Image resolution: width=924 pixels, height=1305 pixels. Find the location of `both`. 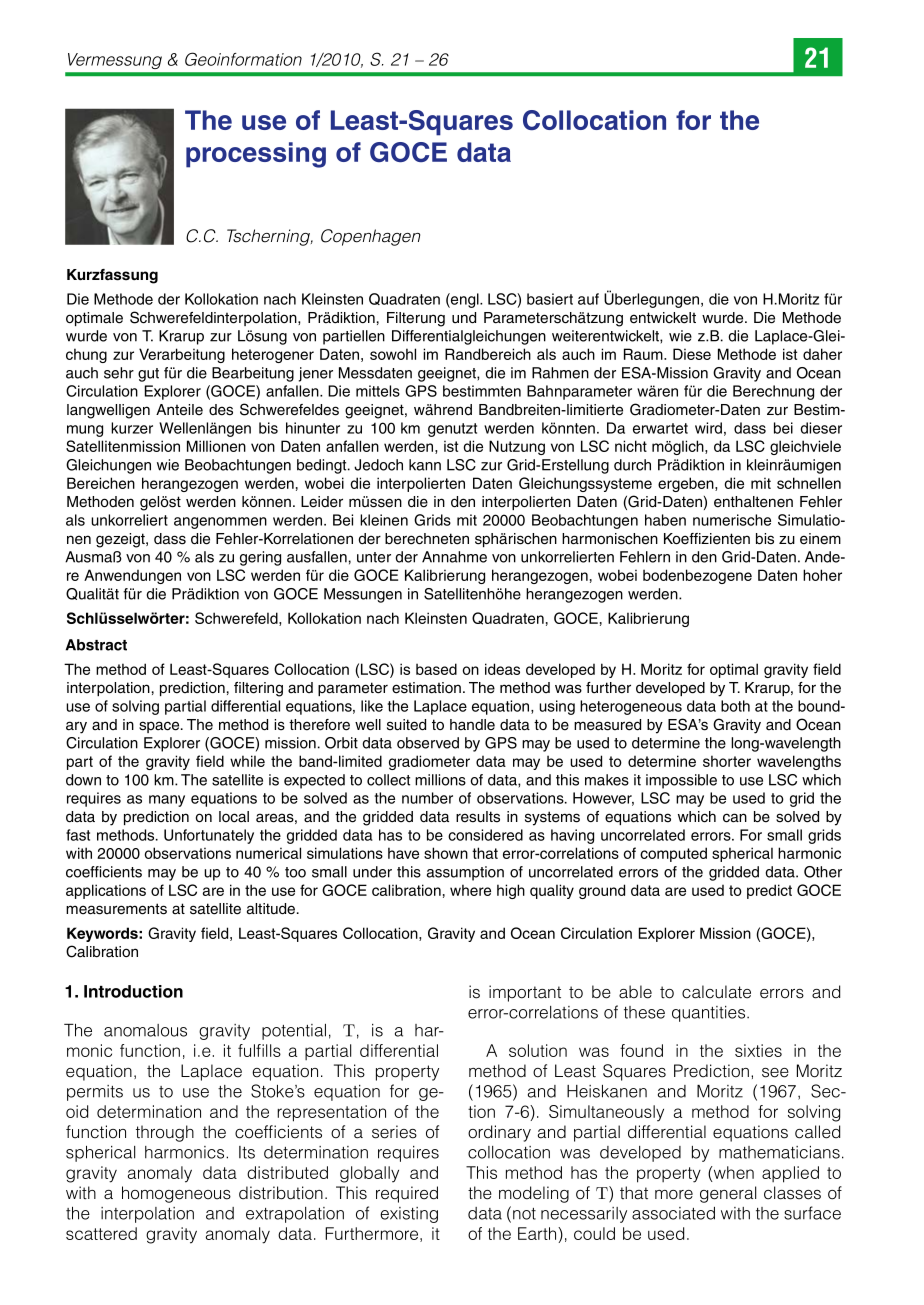

both is located at coordinates (735, 706).
